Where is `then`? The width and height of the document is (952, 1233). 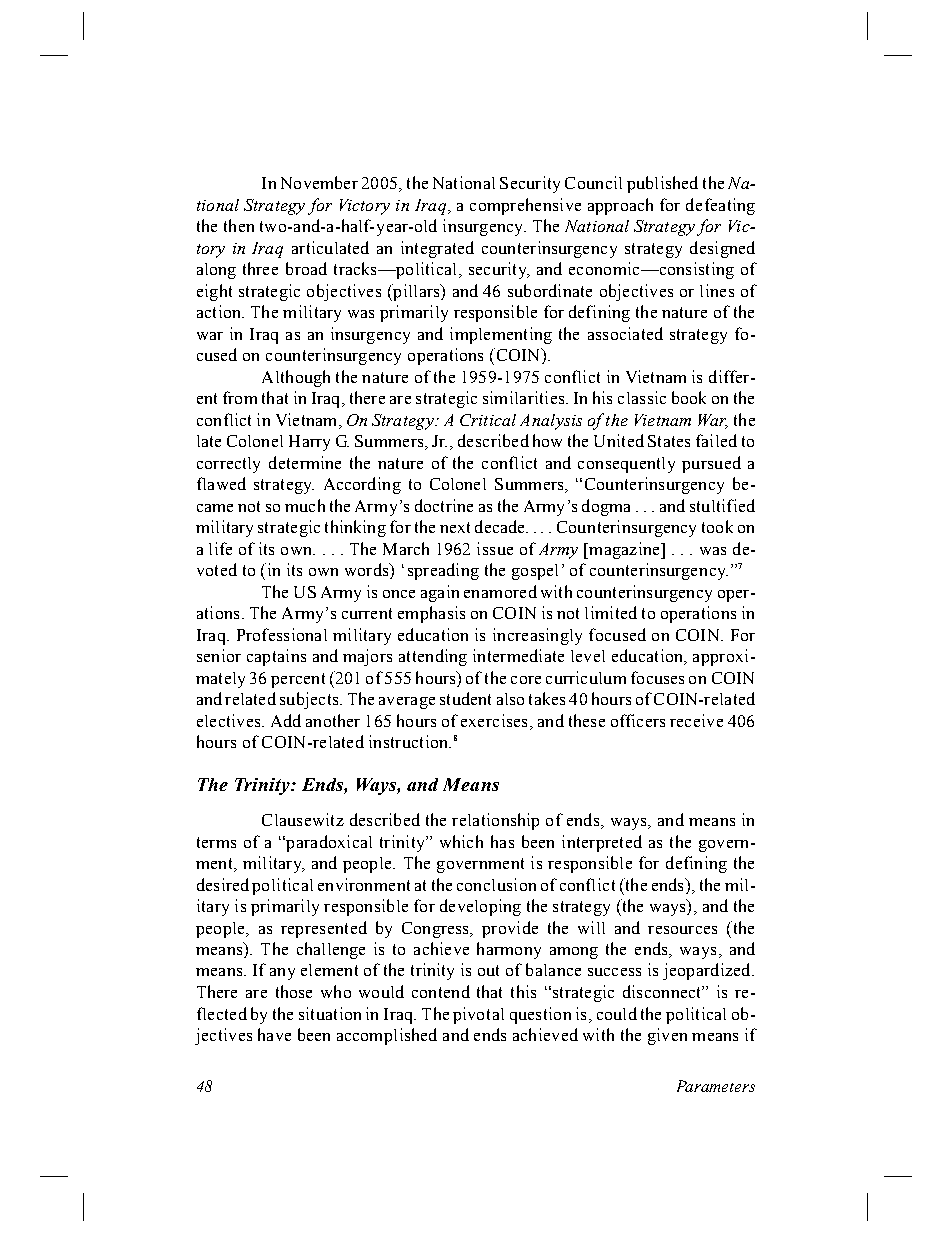
then is located at coordinates (239, 225).
